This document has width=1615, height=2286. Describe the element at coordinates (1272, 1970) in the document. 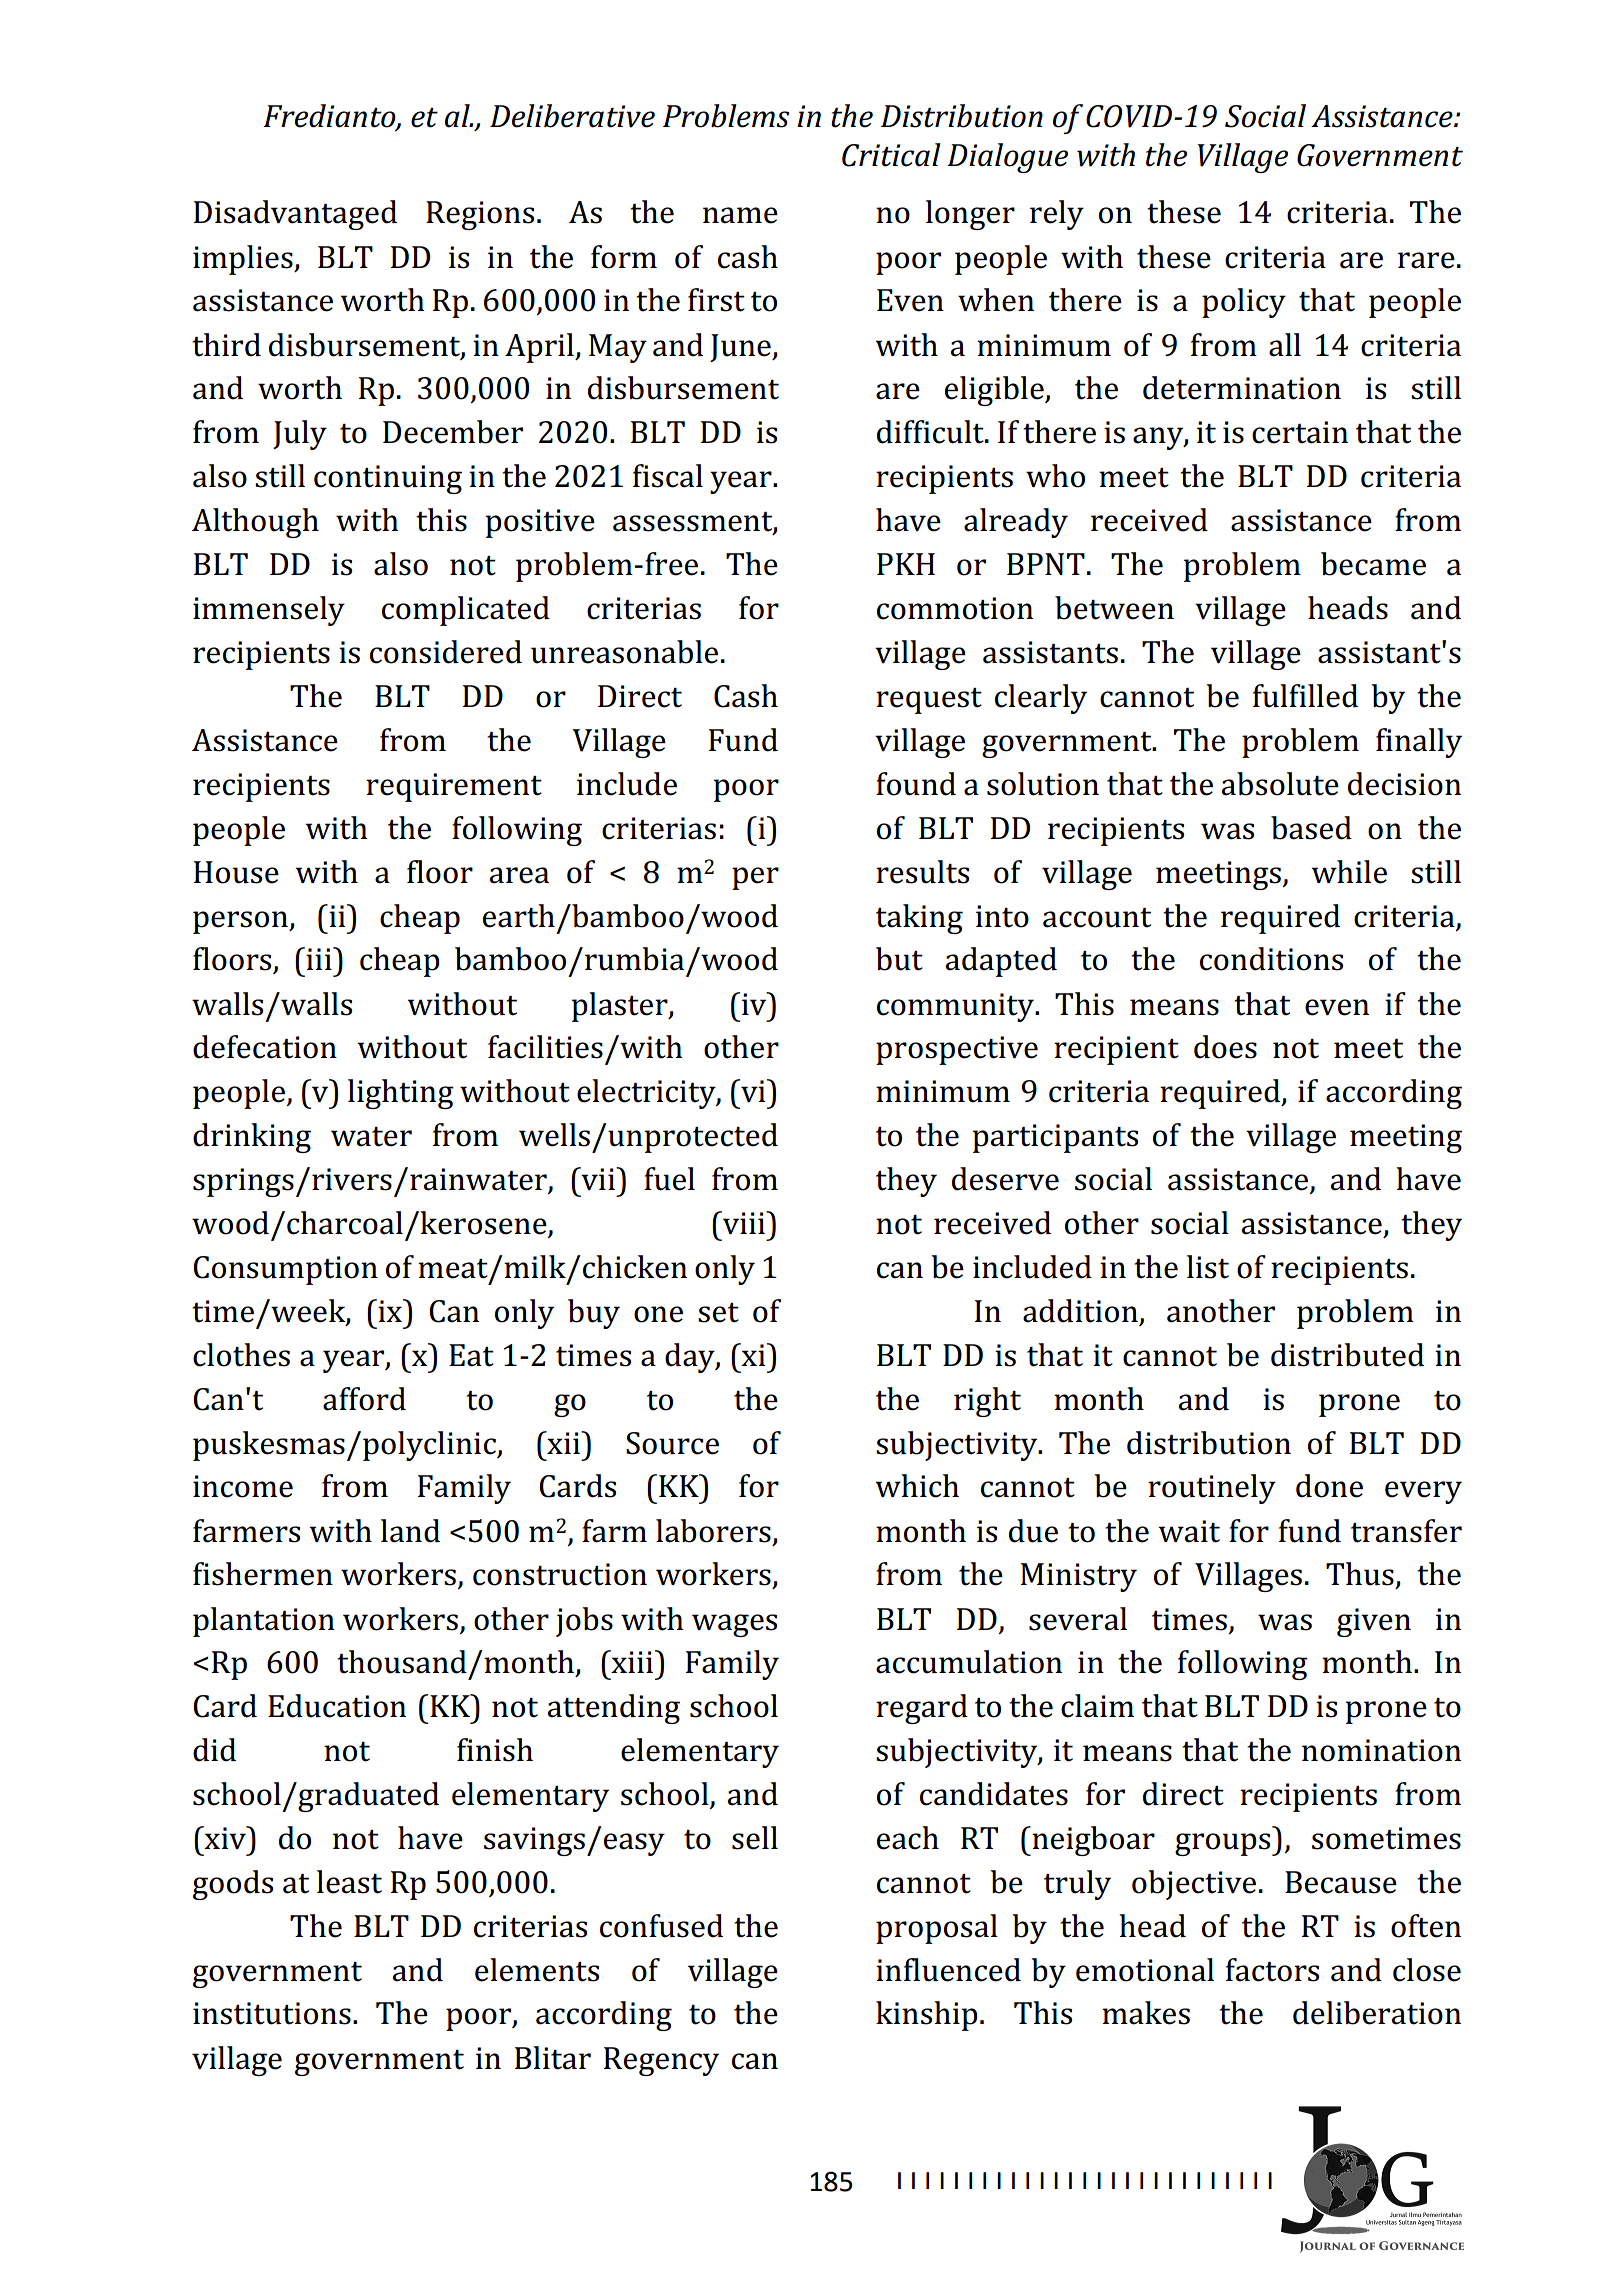

I see `factors` at that location.
